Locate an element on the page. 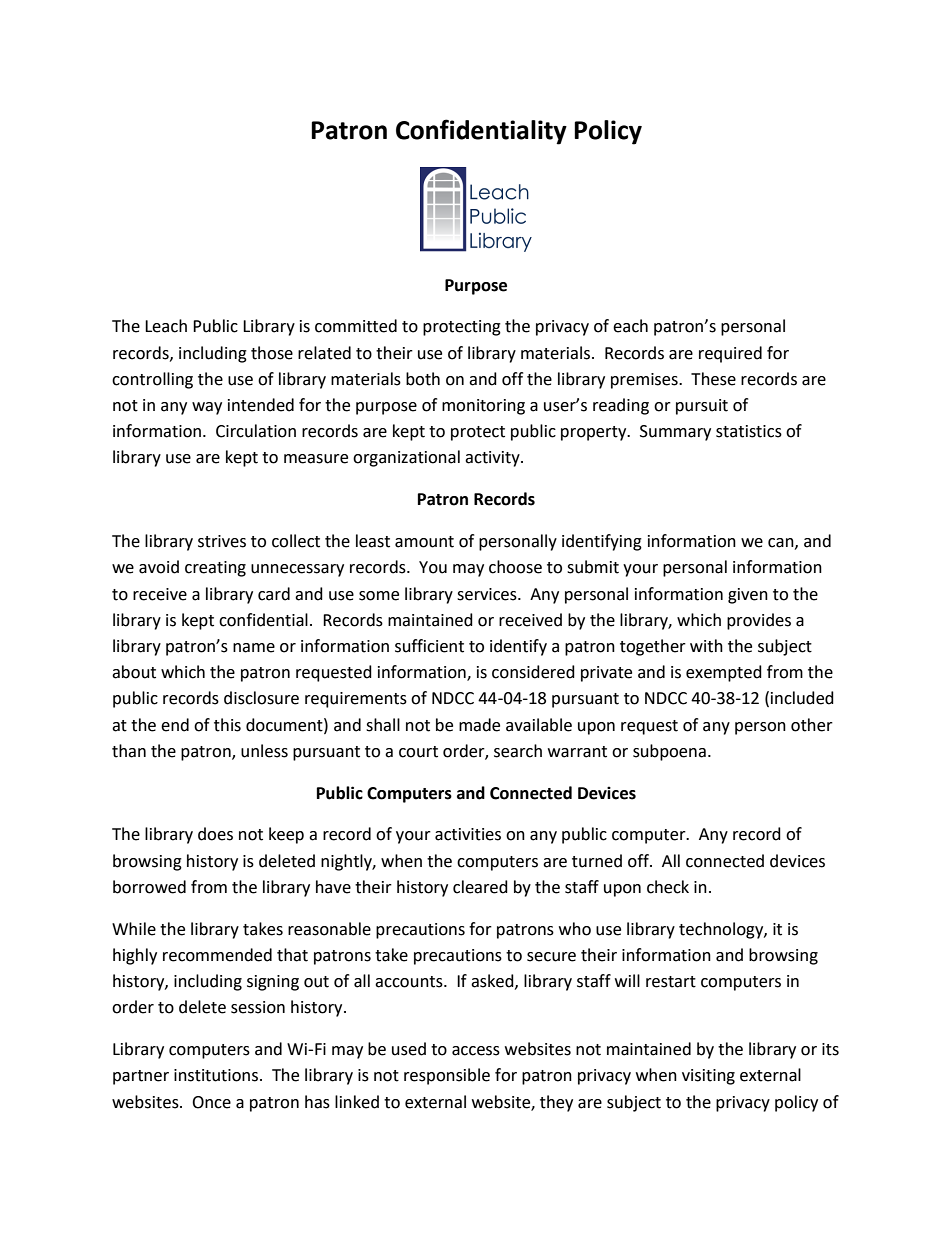 Image resolution: width=952 pixels, height=1233 pixels. cleared is located at coordinates (480, 887).
